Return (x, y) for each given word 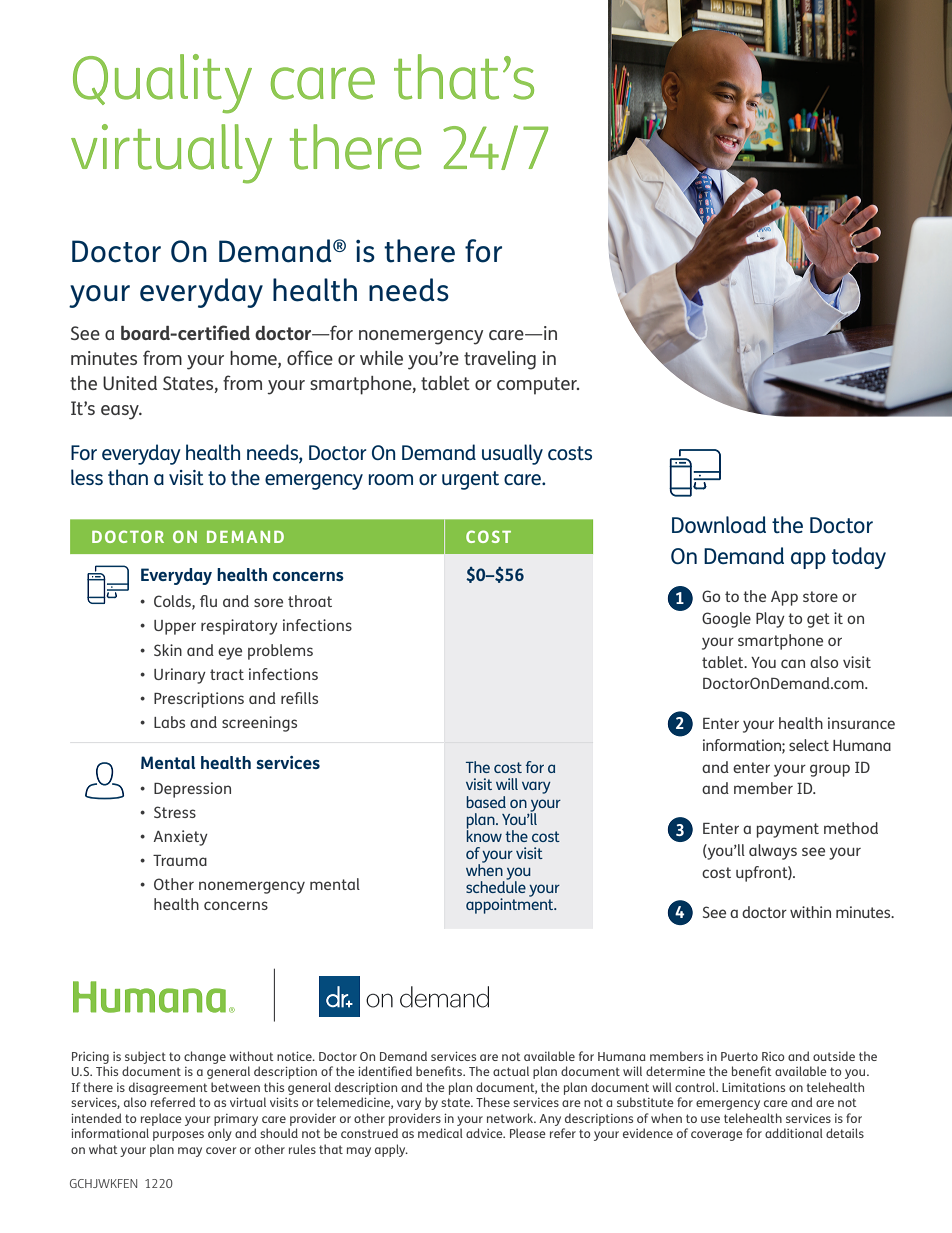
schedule (496, 886)
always (773, 852)
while (381, 358)
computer (538, 386)
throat (310, 601)
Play (770, 620)
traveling (500, 360)
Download (719, 524)
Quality (162, 84)
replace (161, 1119)
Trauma (180, 860)
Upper (175, 627)
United (130, 383)
